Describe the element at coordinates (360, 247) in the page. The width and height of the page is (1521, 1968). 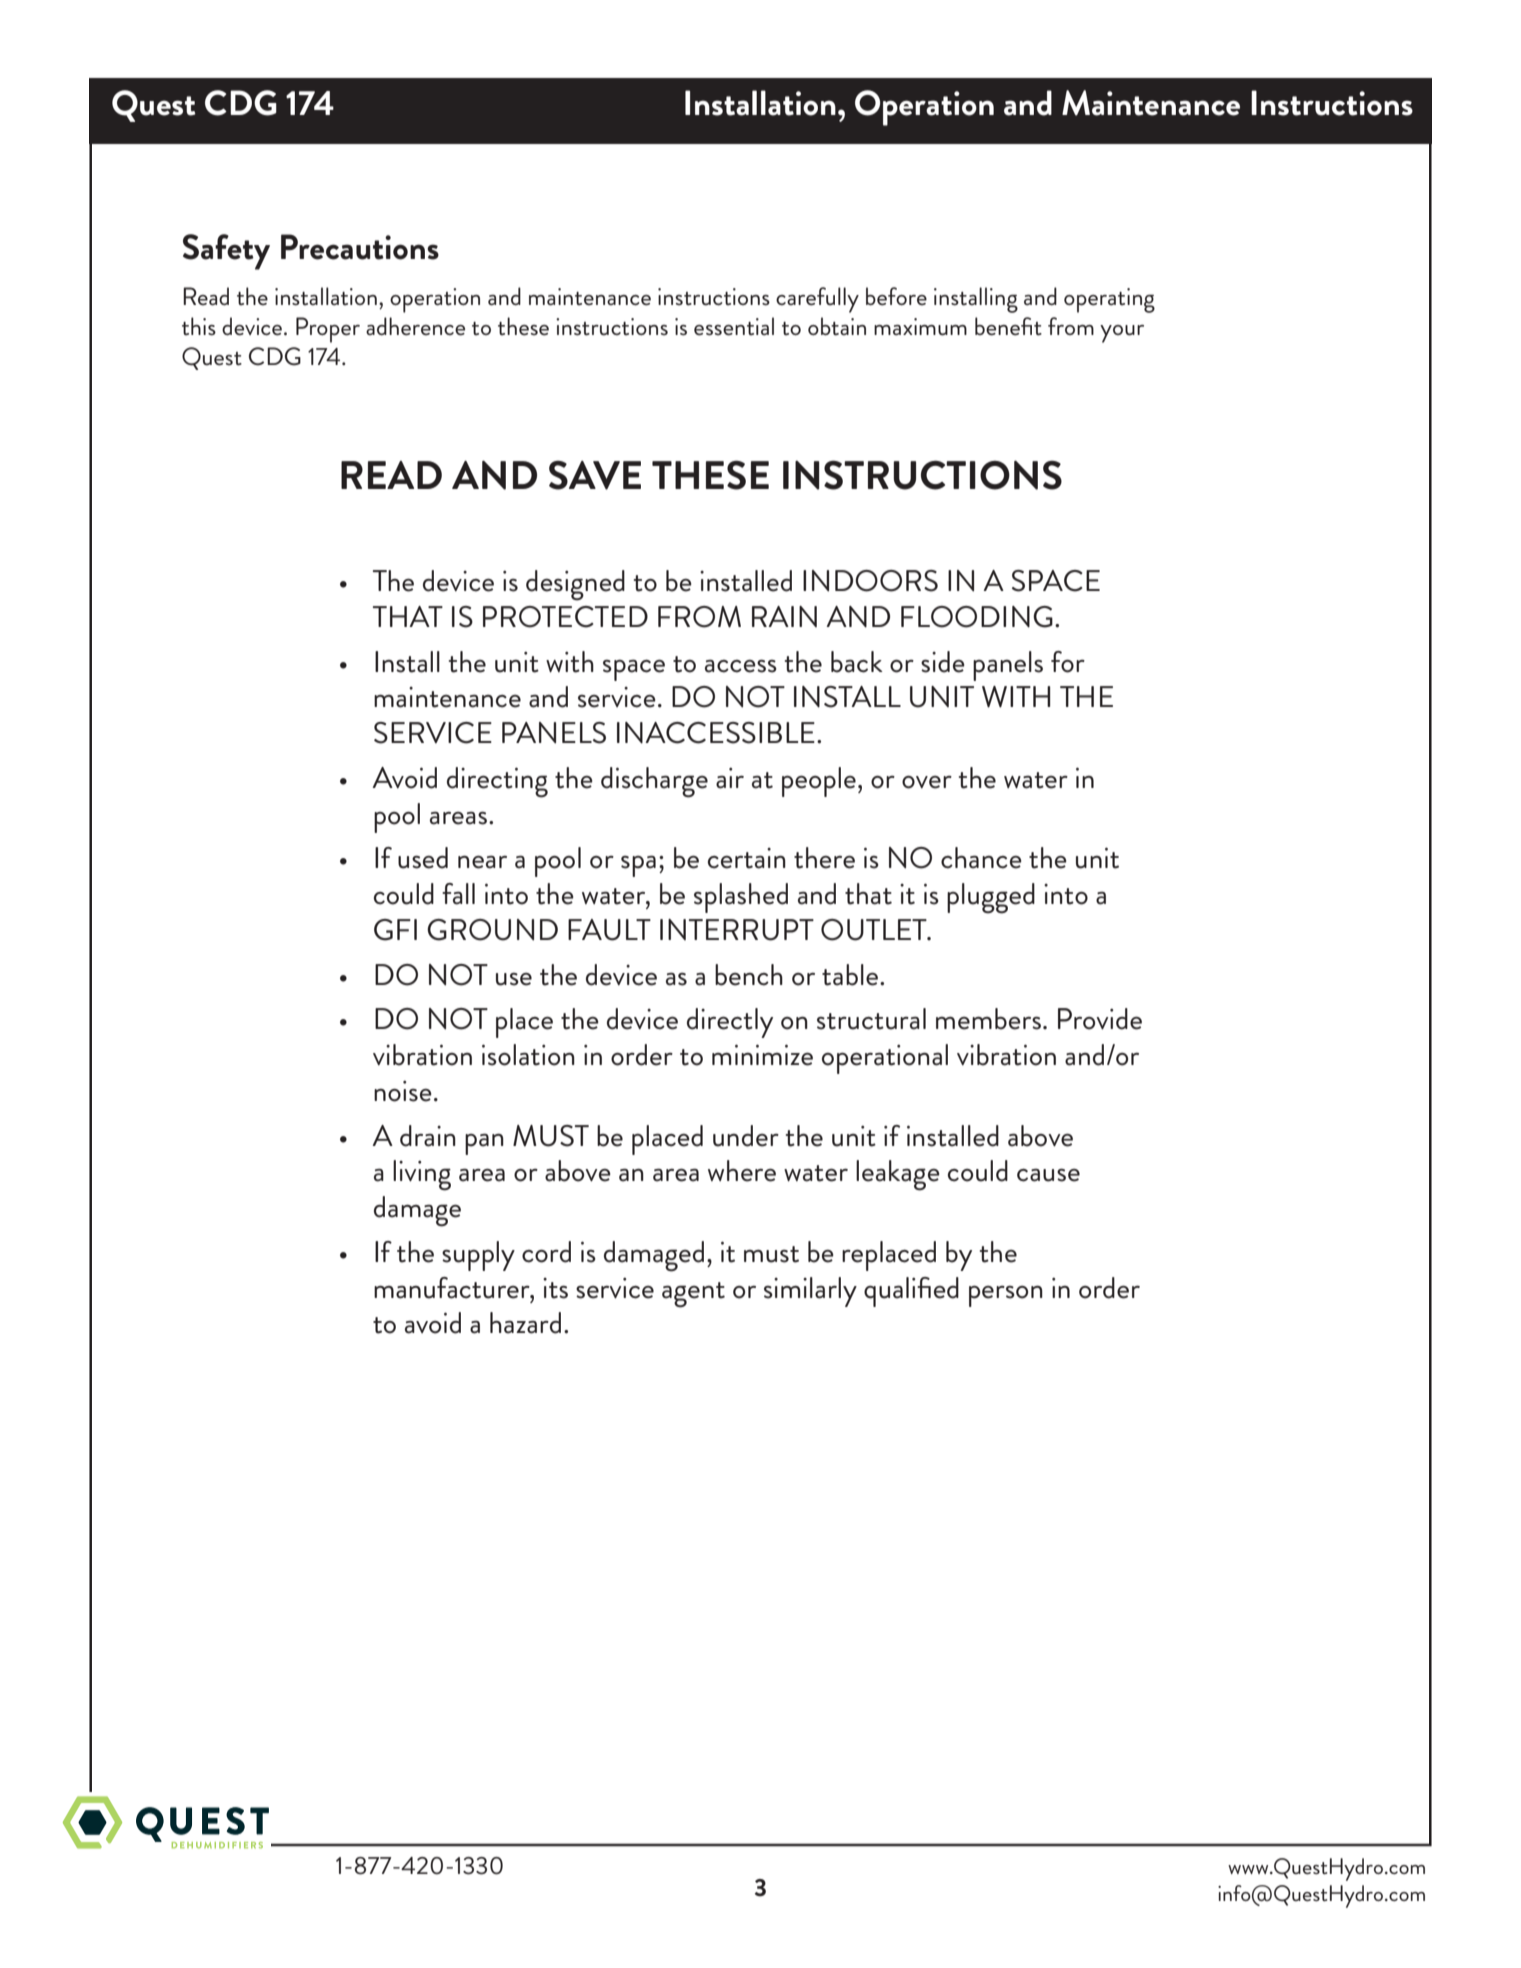
I see `Precautions` at that location.
